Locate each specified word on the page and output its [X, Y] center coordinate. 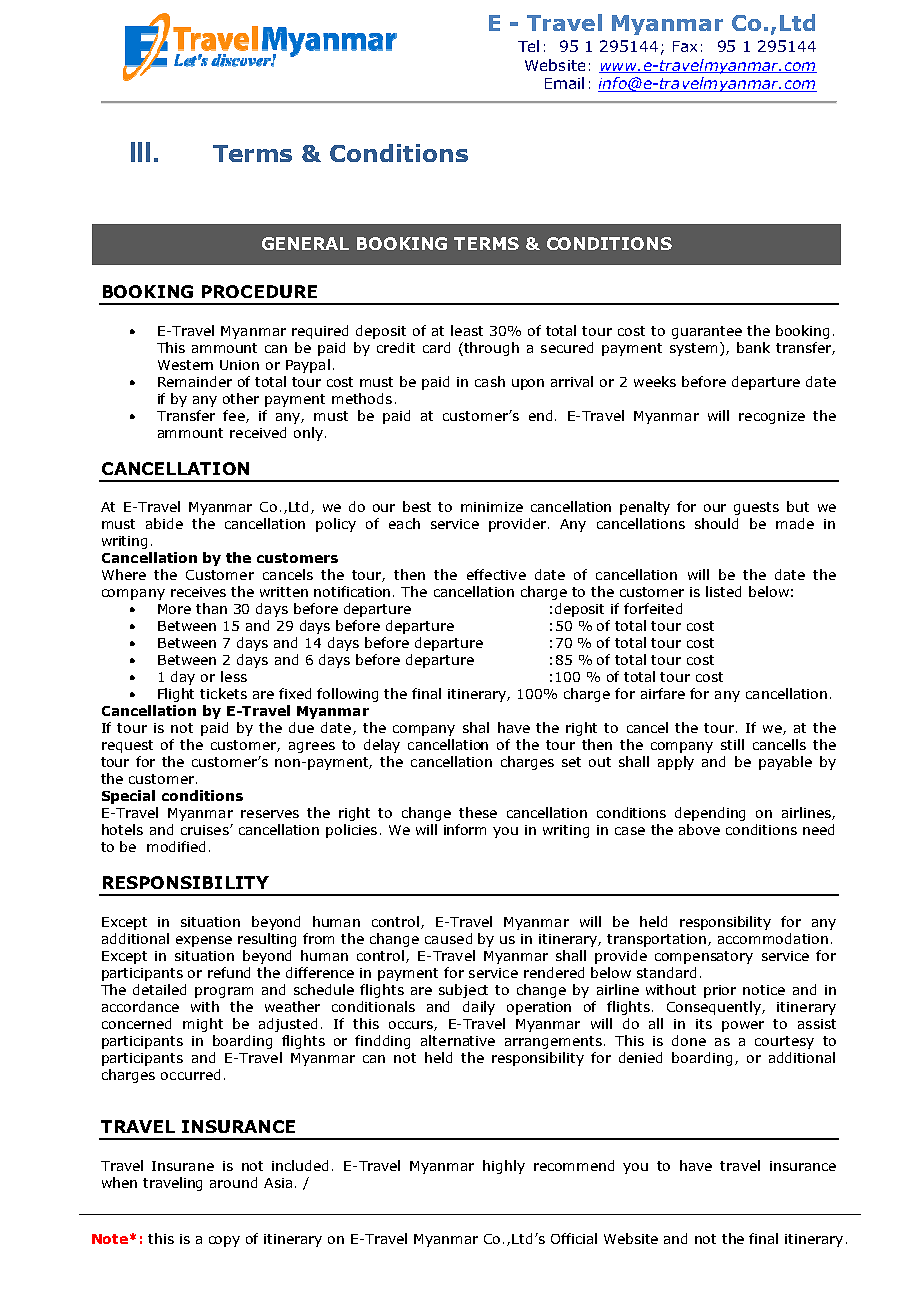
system [693, 349]
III [140, 152]
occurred [190, 1074]
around [233, 1182]
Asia [278, 1183]
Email [564, 83]
